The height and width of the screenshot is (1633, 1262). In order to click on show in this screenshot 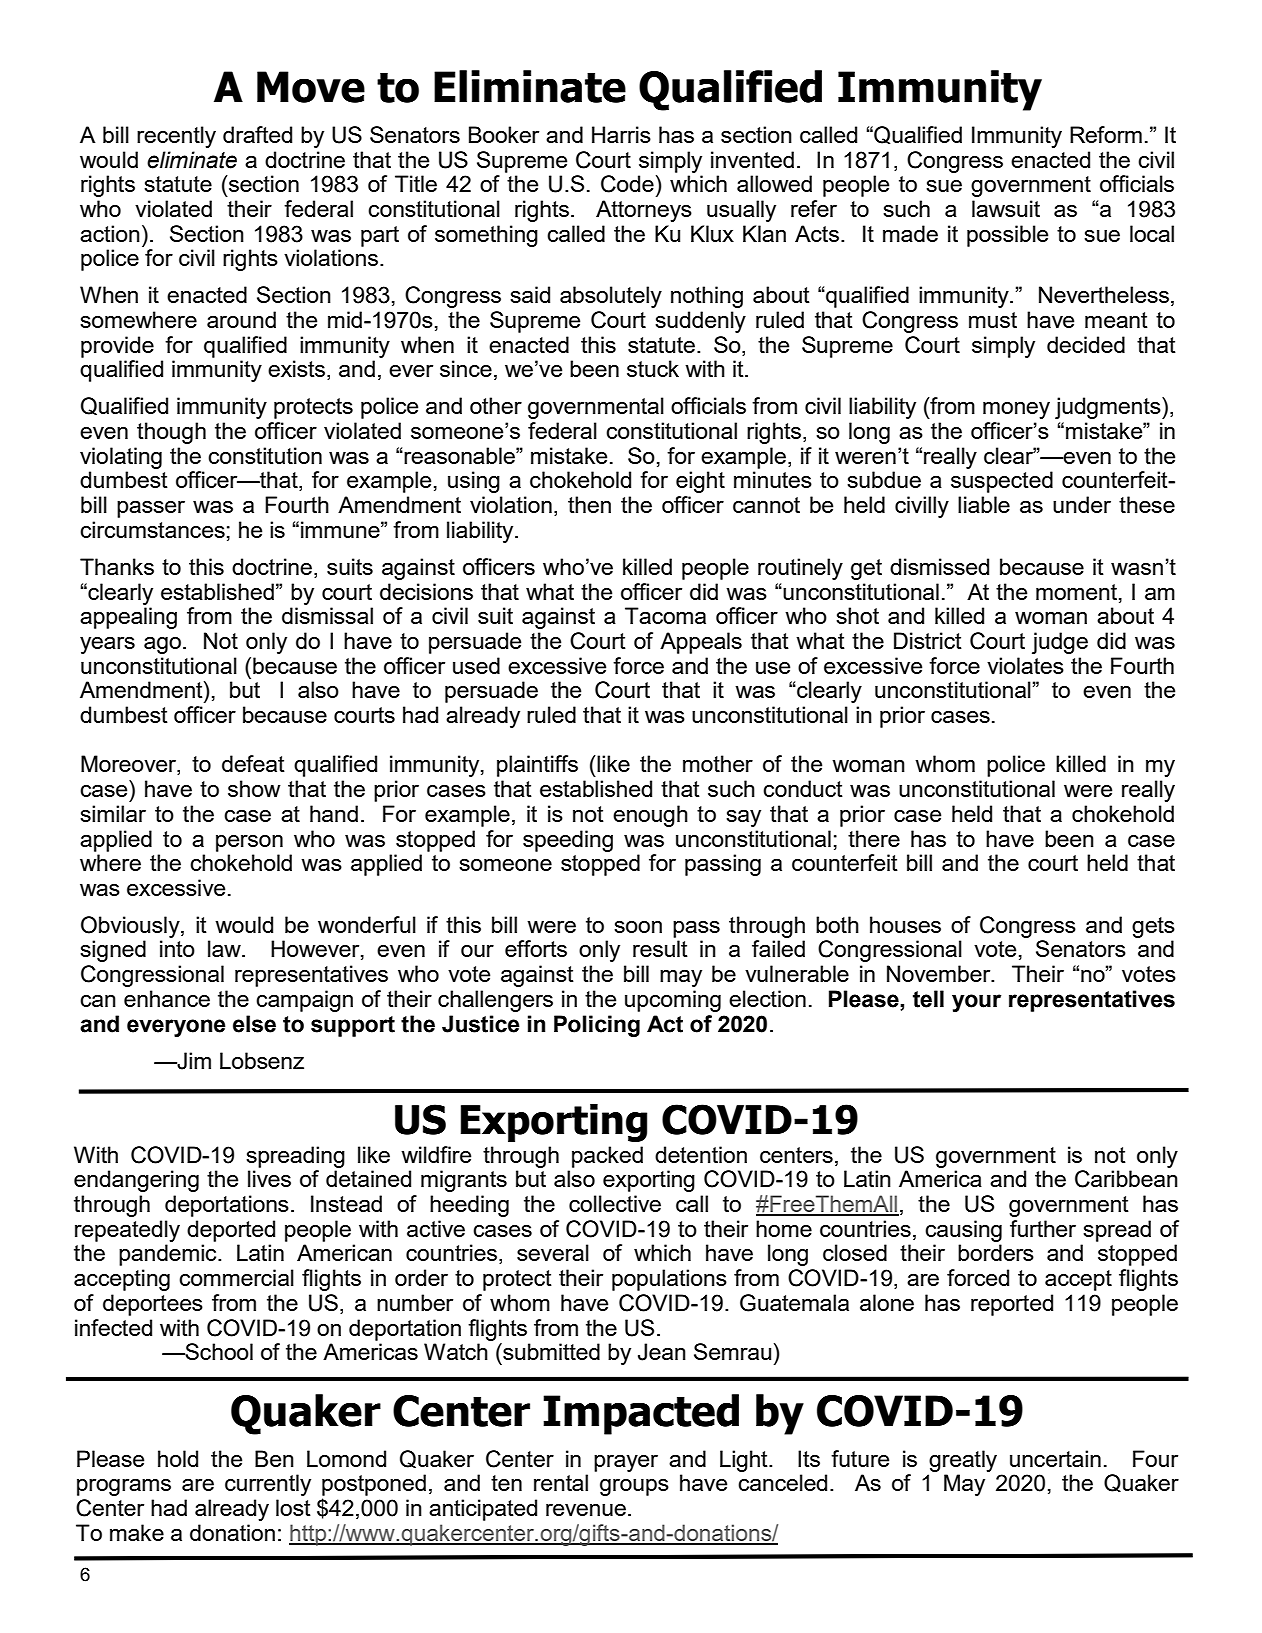, I will do `click(254, 788)`.
